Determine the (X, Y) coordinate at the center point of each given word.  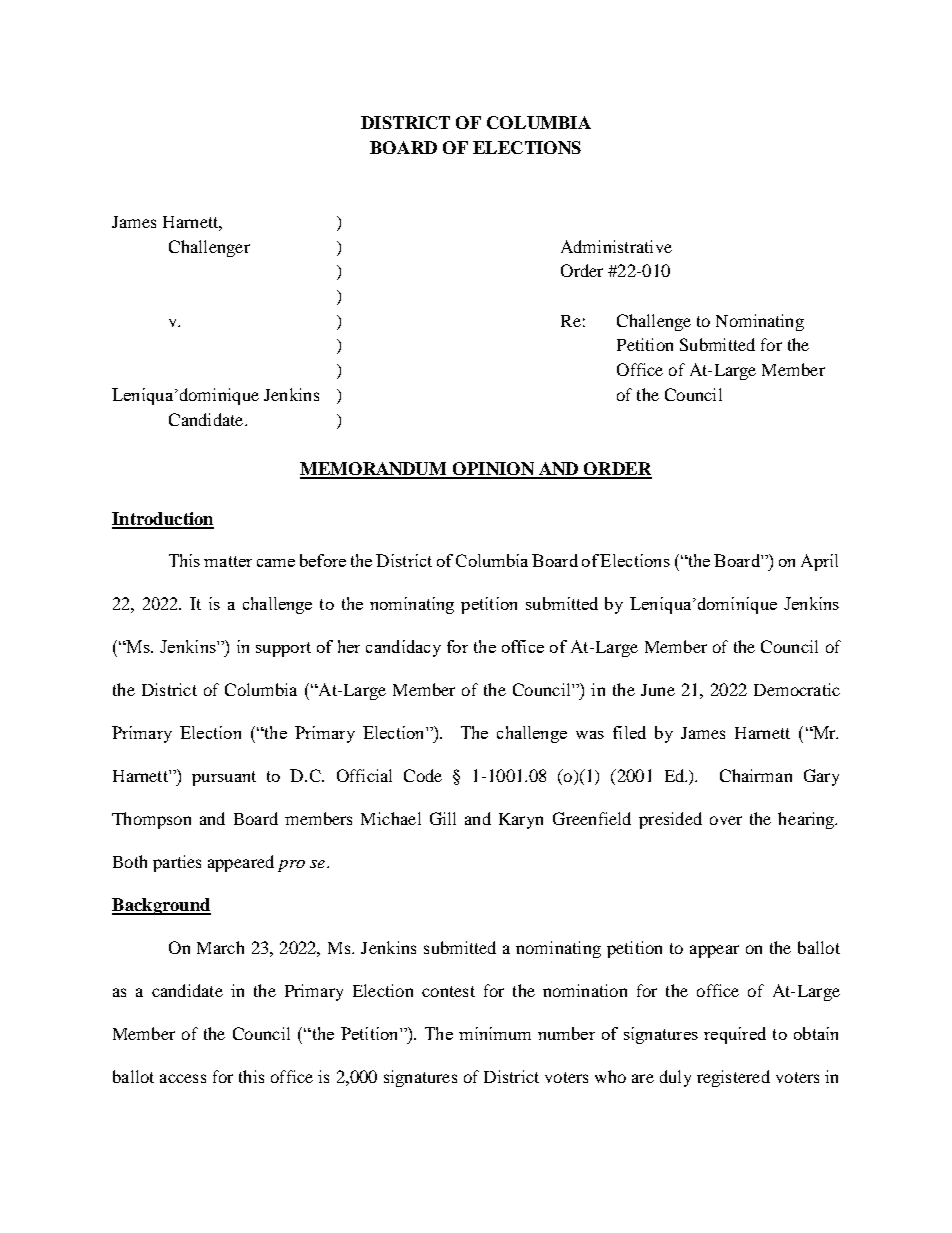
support (283, 649)
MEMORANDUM (375, 470)
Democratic (797, 689)
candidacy (403, 648)
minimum (495, 1033)
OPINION (493, 470)
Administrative (616, 246)
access (183, 1078)
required (735, 1035)
